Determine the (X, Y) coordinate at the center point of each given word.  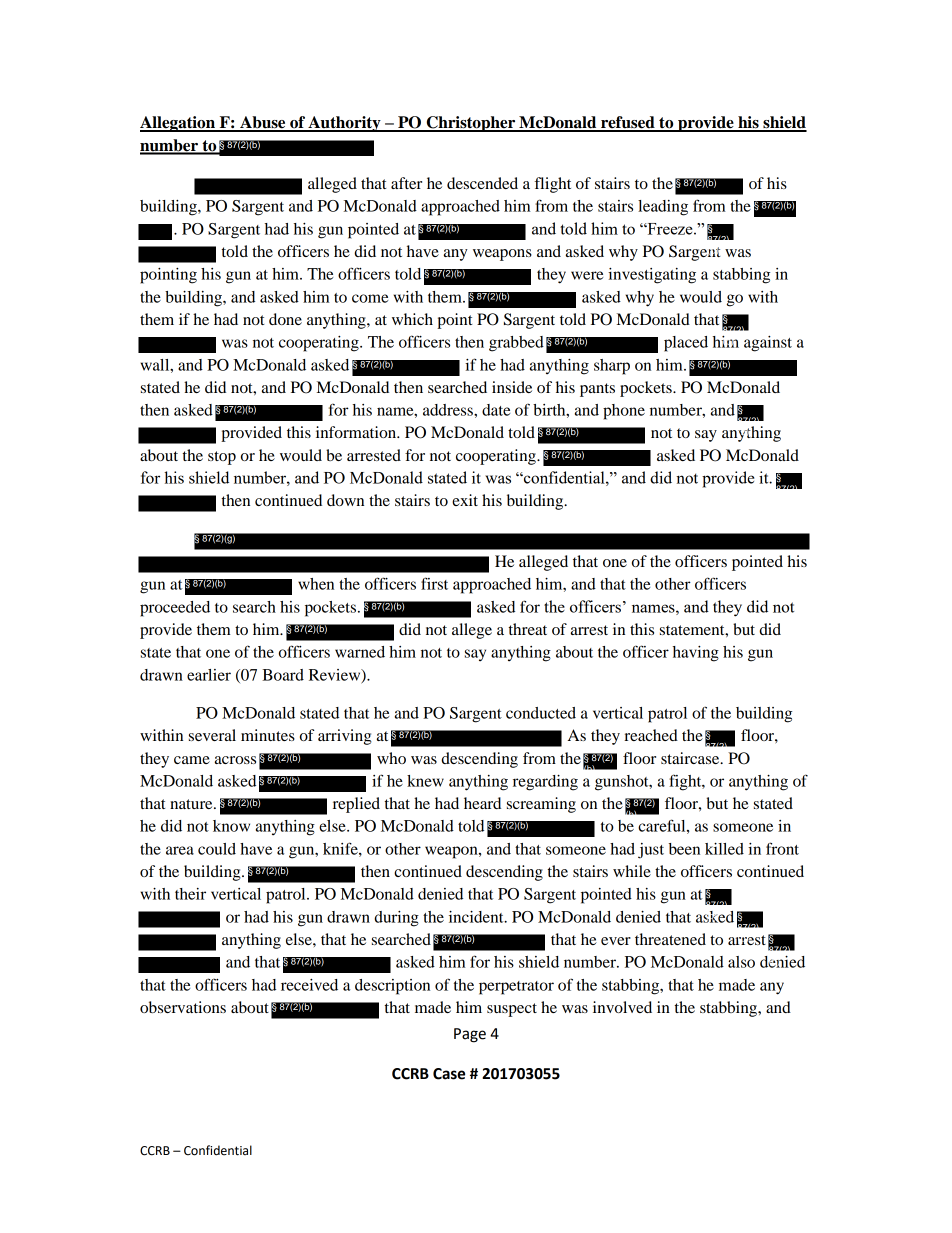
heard (482, 803)
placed (686, 344)
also (741, 962)
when (316, 584)
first (434, 583)
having (696, 654)
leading (663, 208)
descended (482, 183)
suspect (512, 1010)
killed (724, 849)
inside (512, 387)
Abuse (263, 123)
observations (183, 1007)
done (285, 319)
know (231, 826)
